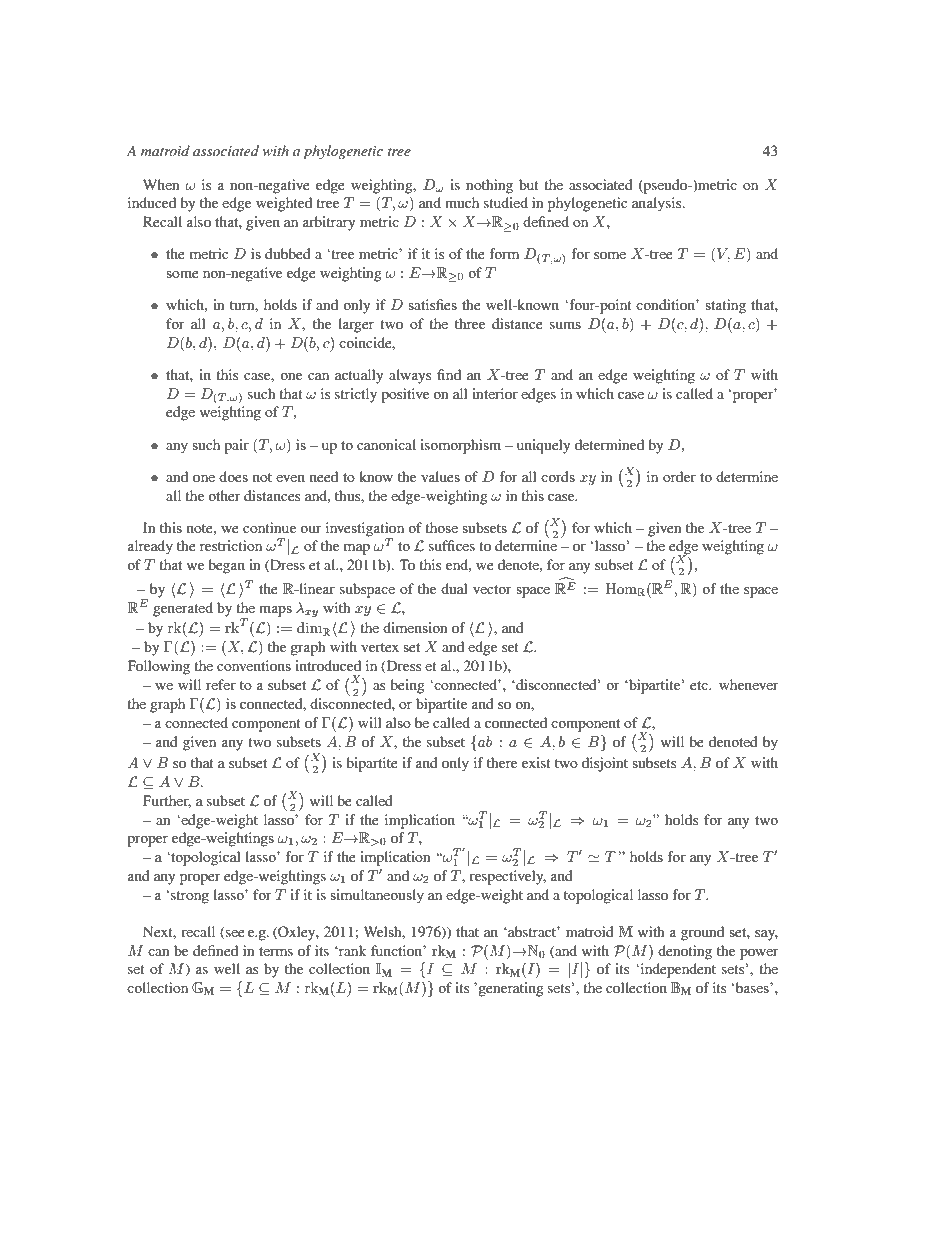 This document has width=952, height=1233. What do you see at coordinates (234, 935) in the document?
I see `see` at bounding box center [234, 935].
